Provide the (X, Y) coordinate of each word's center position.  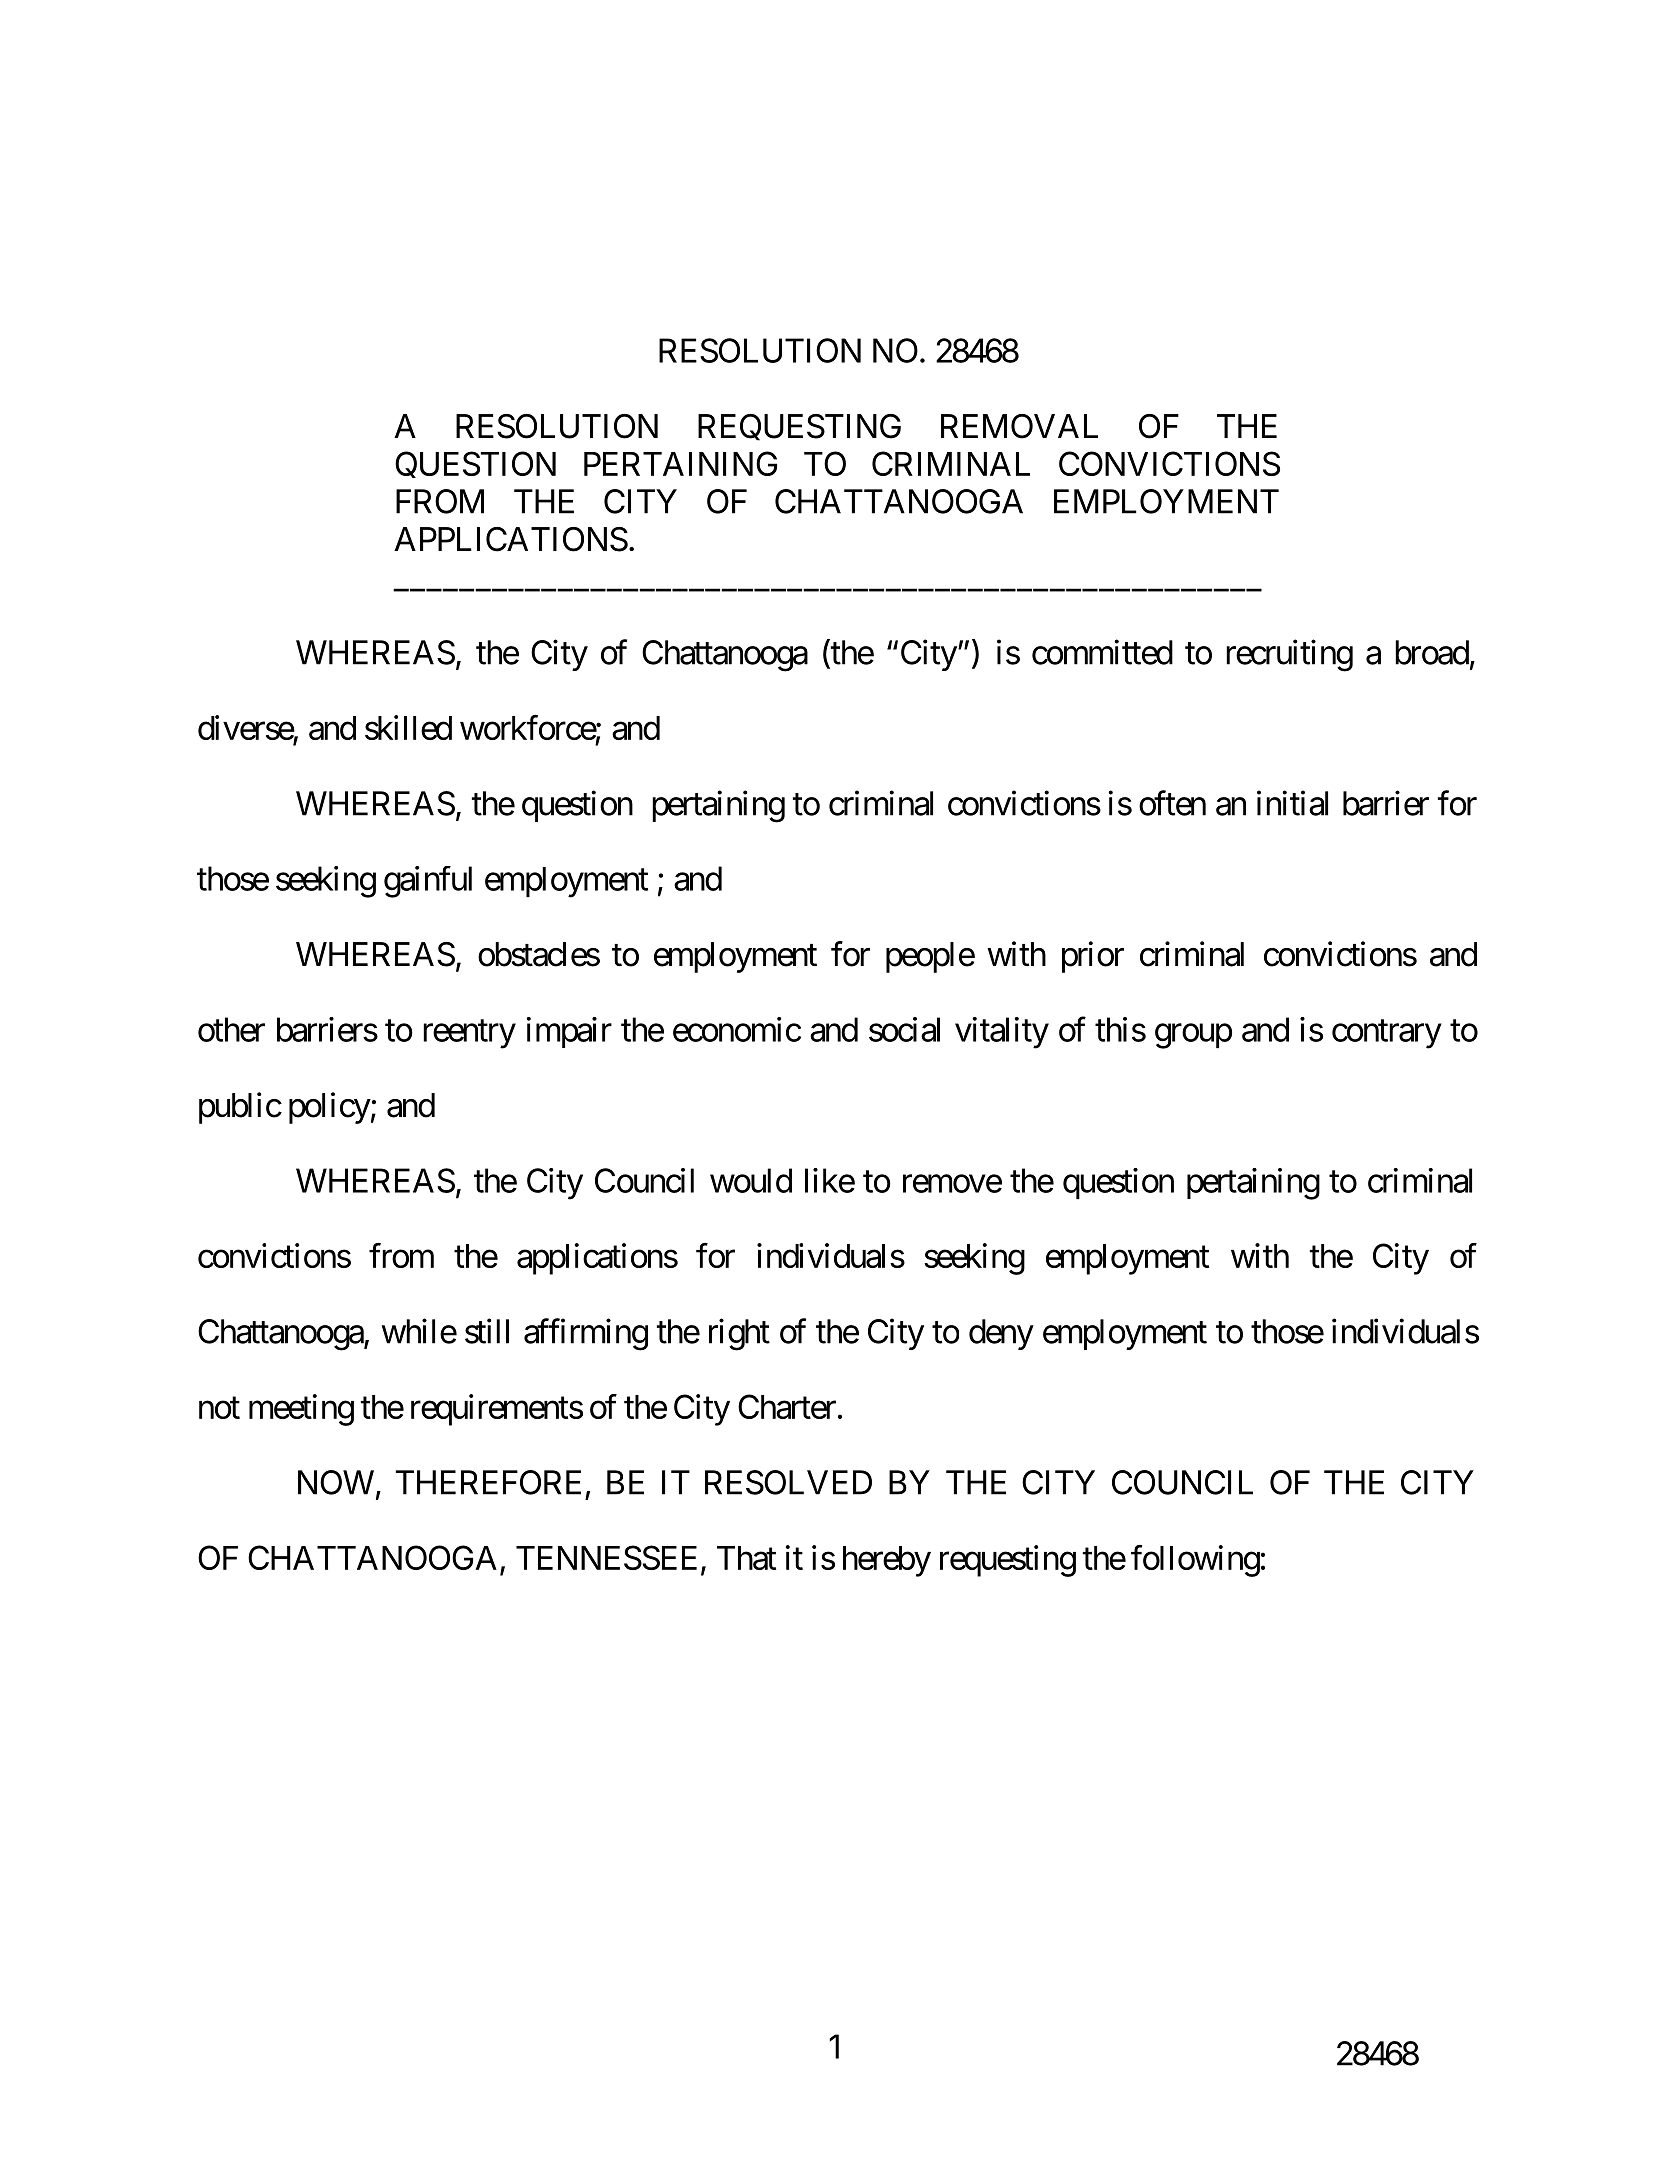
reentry (469, 1034)
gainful (428, 882)
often (1172, 803)
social (904, 1029)
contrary (1387, 1034)
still (487, 1331)
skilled (408, 727)
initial (1292, 803)
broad (1432, 652)
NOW (336, 1482)
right (739, 1334)
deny (1001, 1334)
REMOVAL (1019, 426)
